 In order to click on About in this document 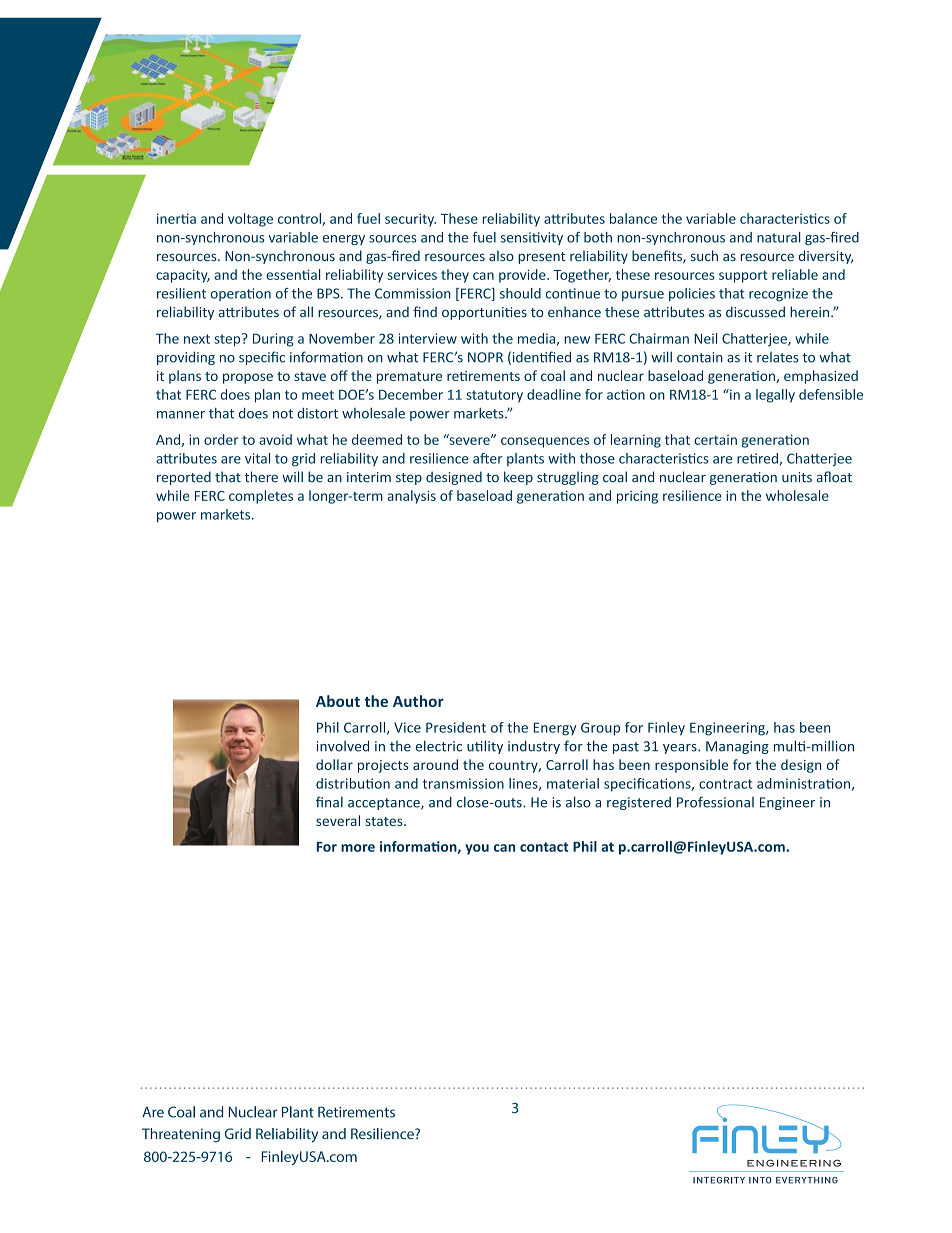, I will do `click(338, 701)`.
